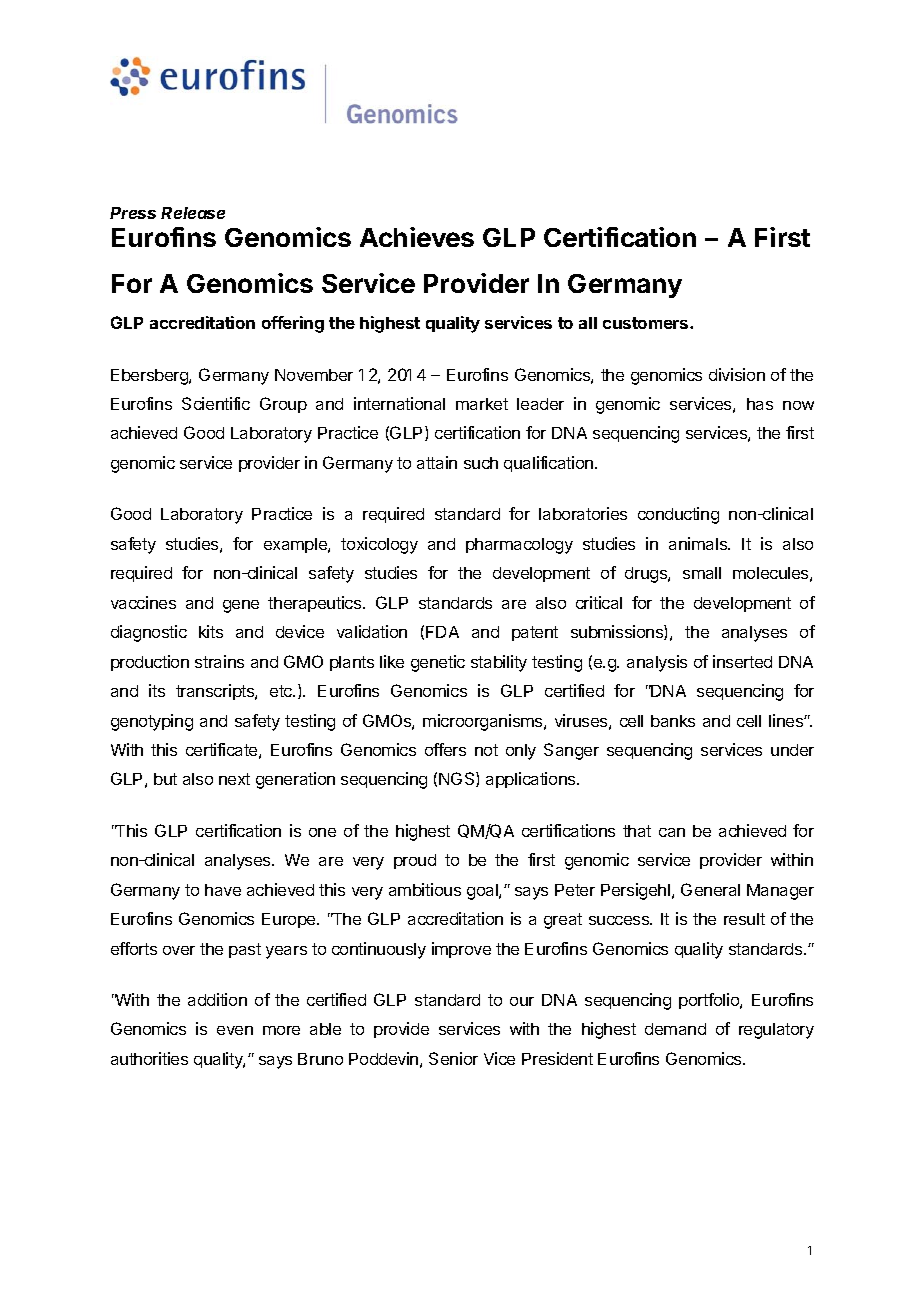  What do you see at coordinates (678, 515) in the page?
I see `conducting` at bounding box center [678, 515].
